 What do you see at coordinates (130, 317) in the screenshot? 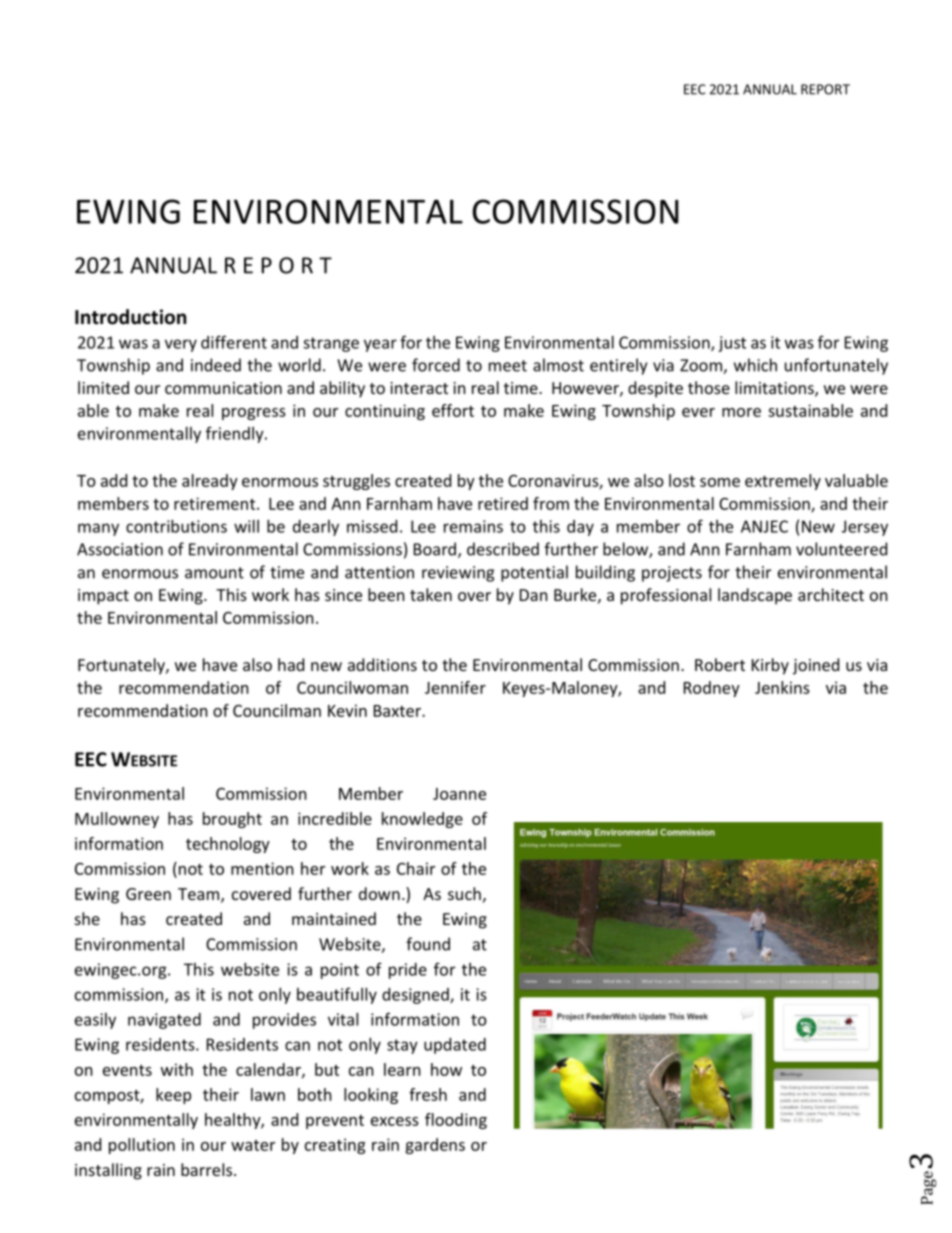
I see `Introduction` at bounding box center [130, 317].
